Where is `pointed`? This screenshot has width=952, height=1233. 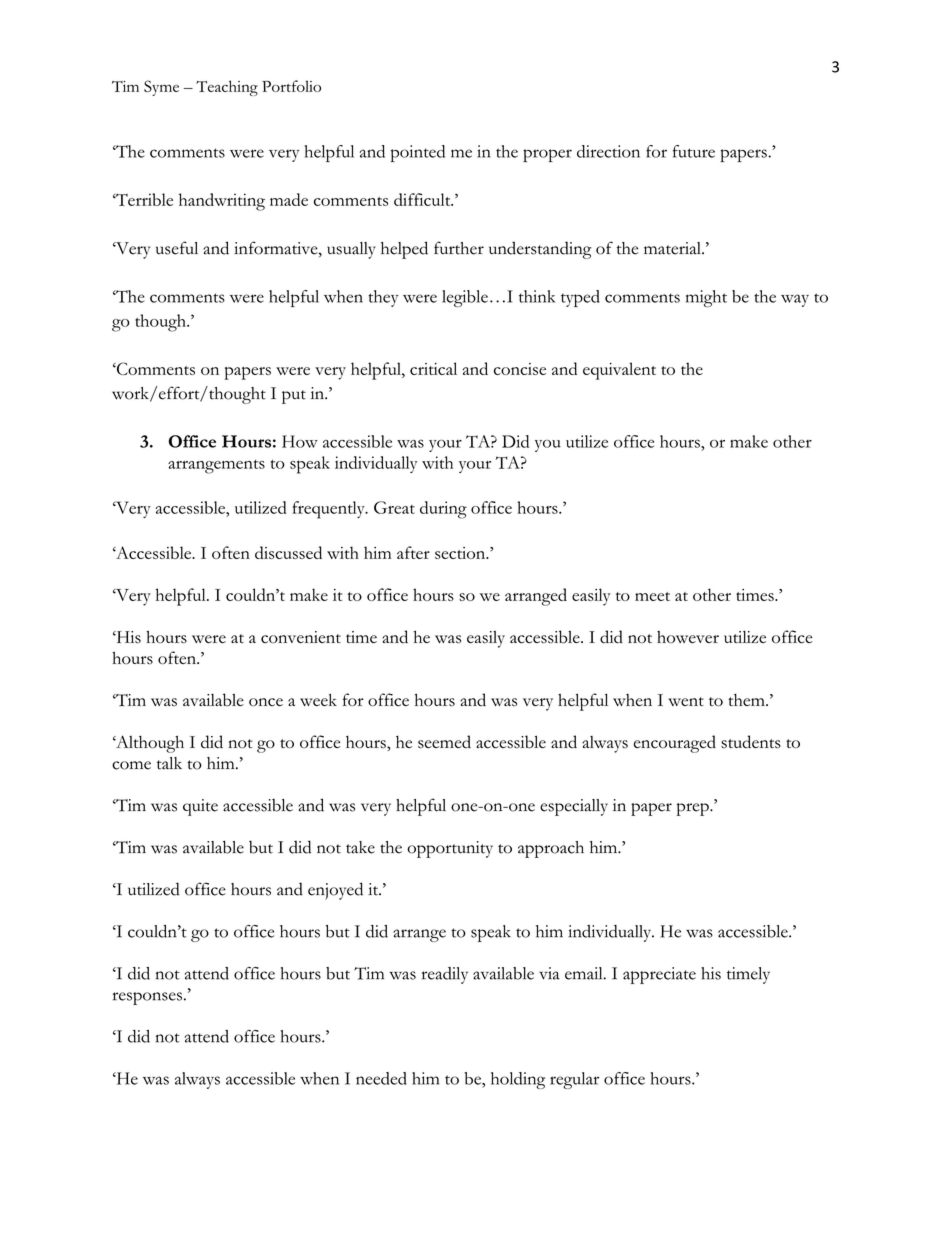 pointed is located at coordinates (418, 153).
